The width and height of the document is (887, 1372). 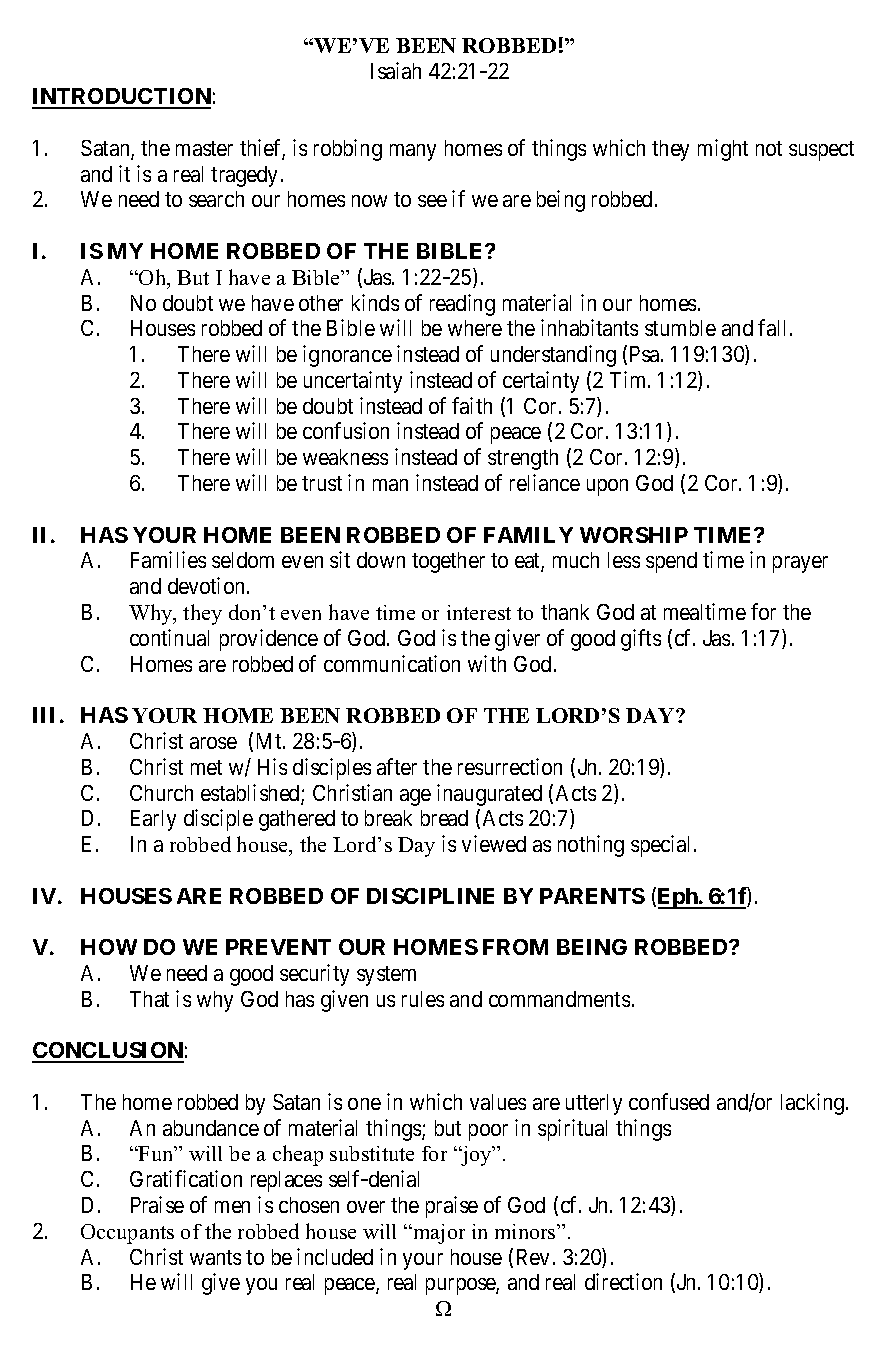 I want to click on Early, so click(x=153, y=820).
